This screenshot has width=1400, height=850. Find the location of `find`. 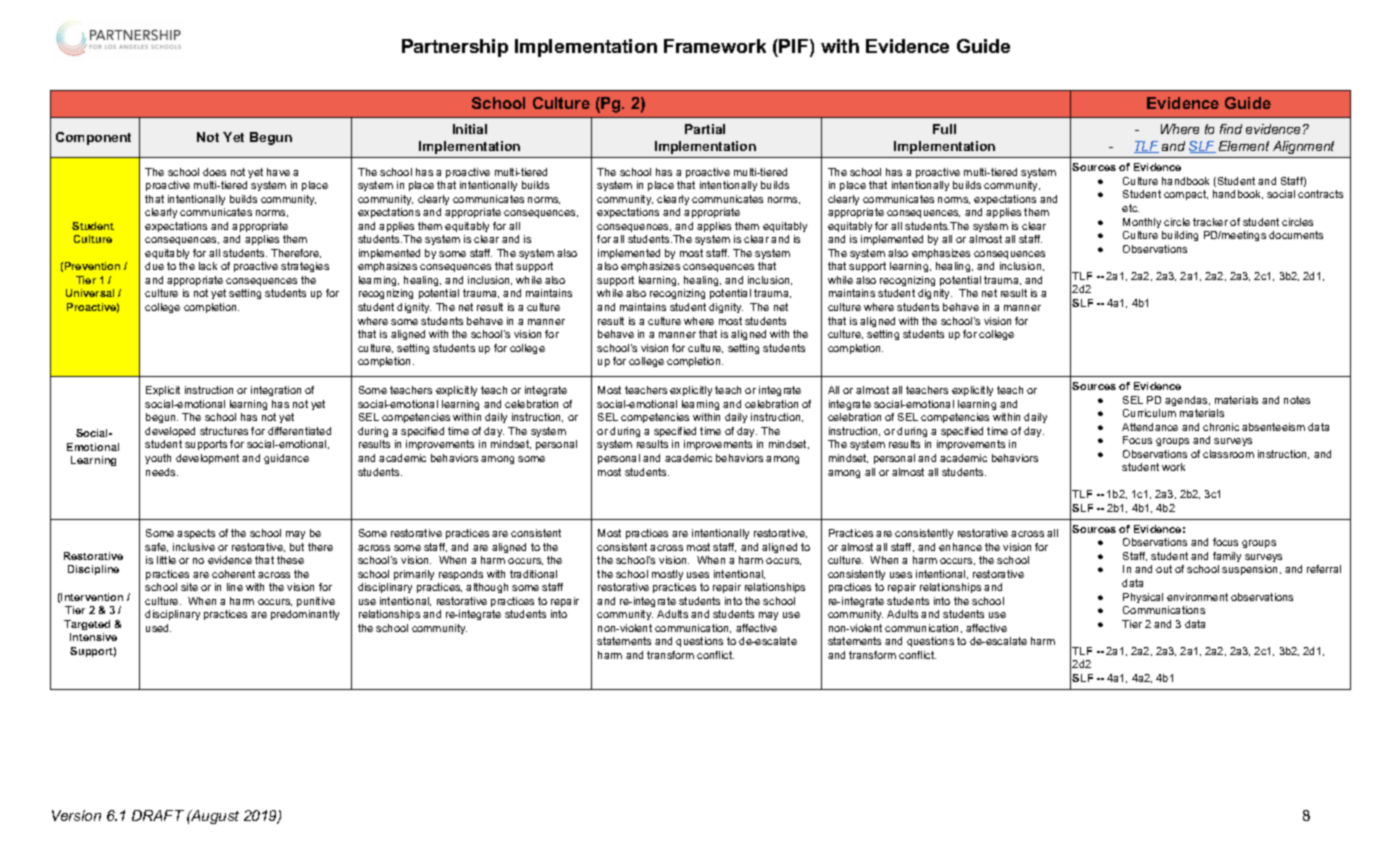

find is located at coordinates (1231, 129).
